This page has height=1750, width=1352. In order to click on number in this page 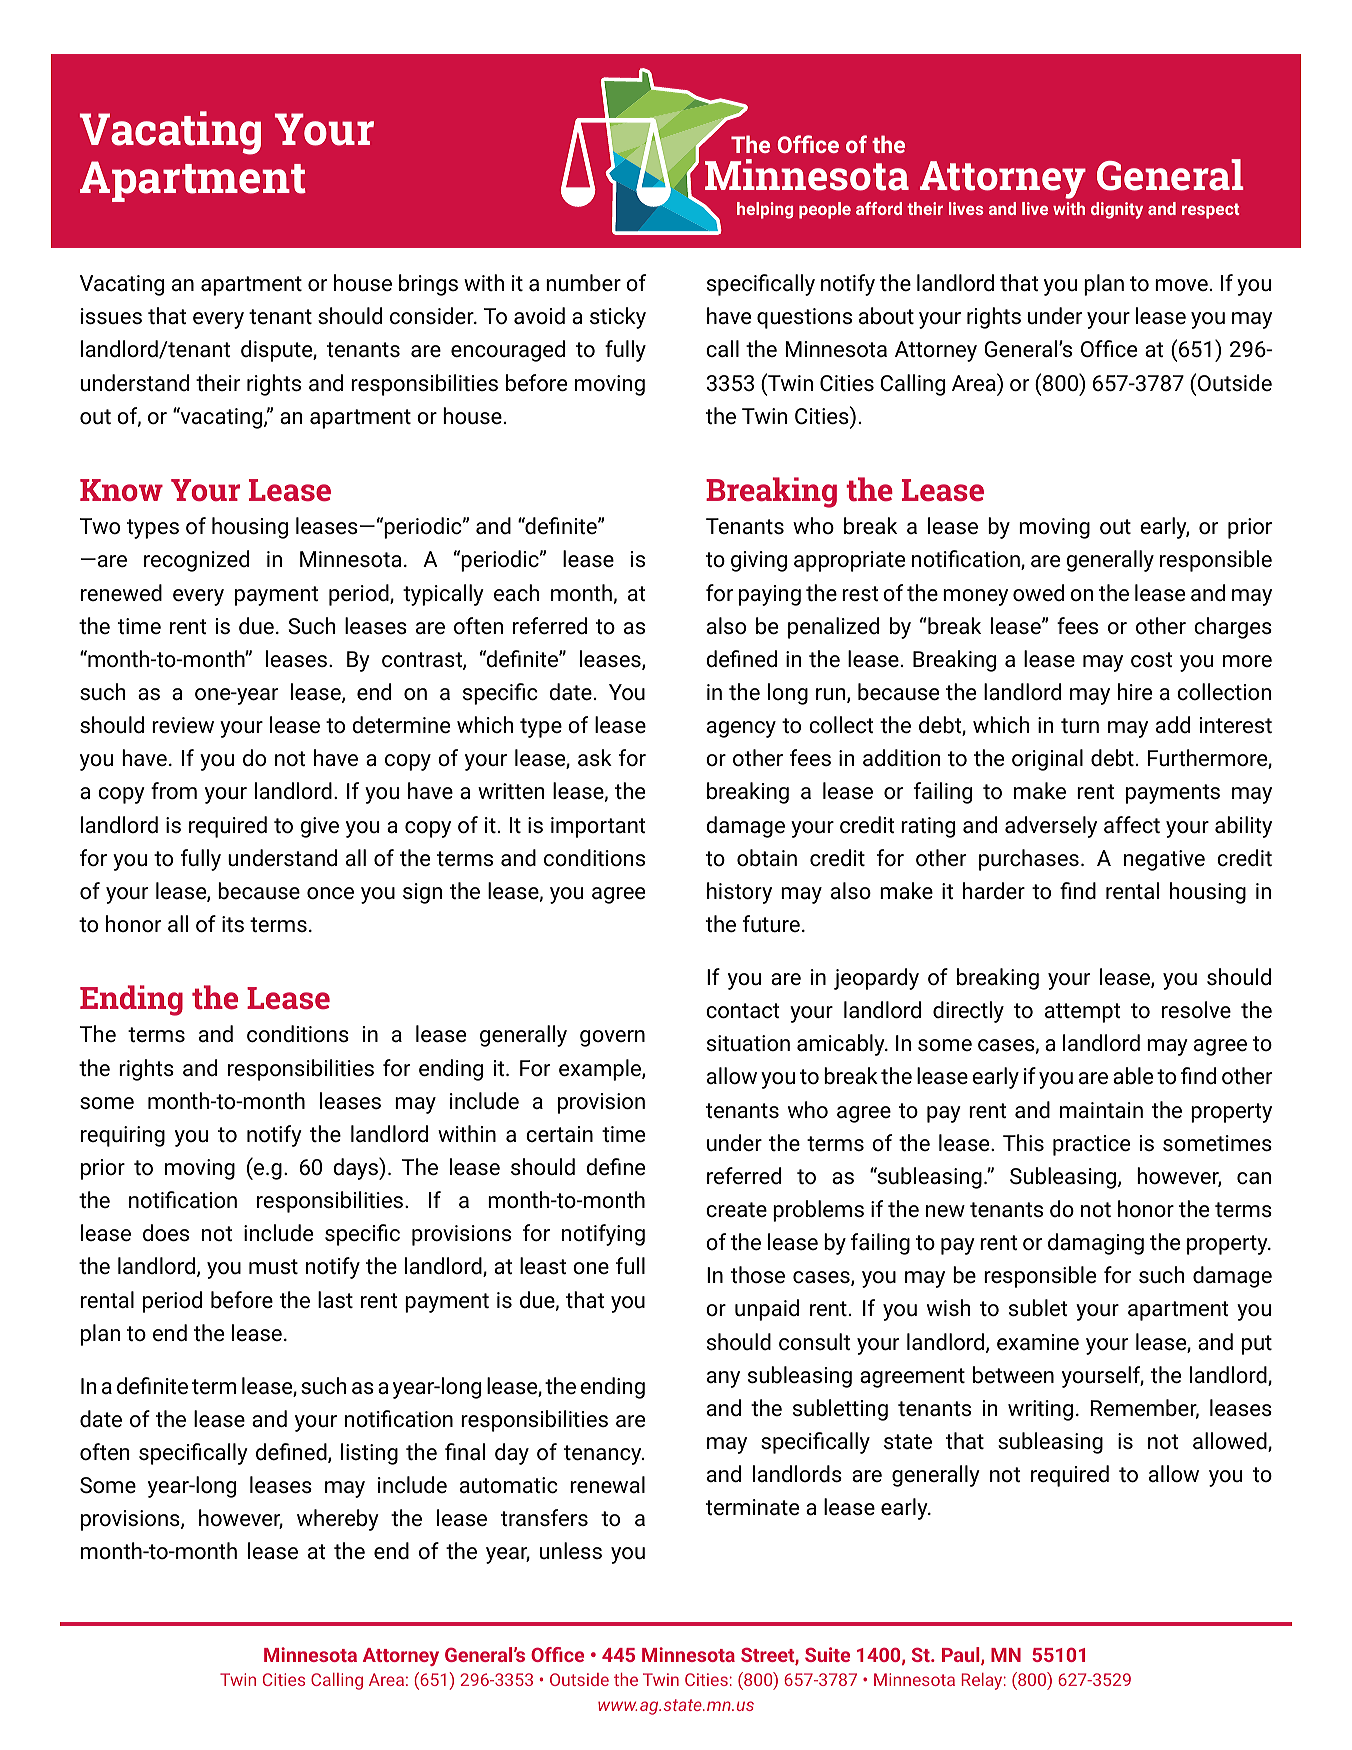, I will do `click(583, 282)`.
